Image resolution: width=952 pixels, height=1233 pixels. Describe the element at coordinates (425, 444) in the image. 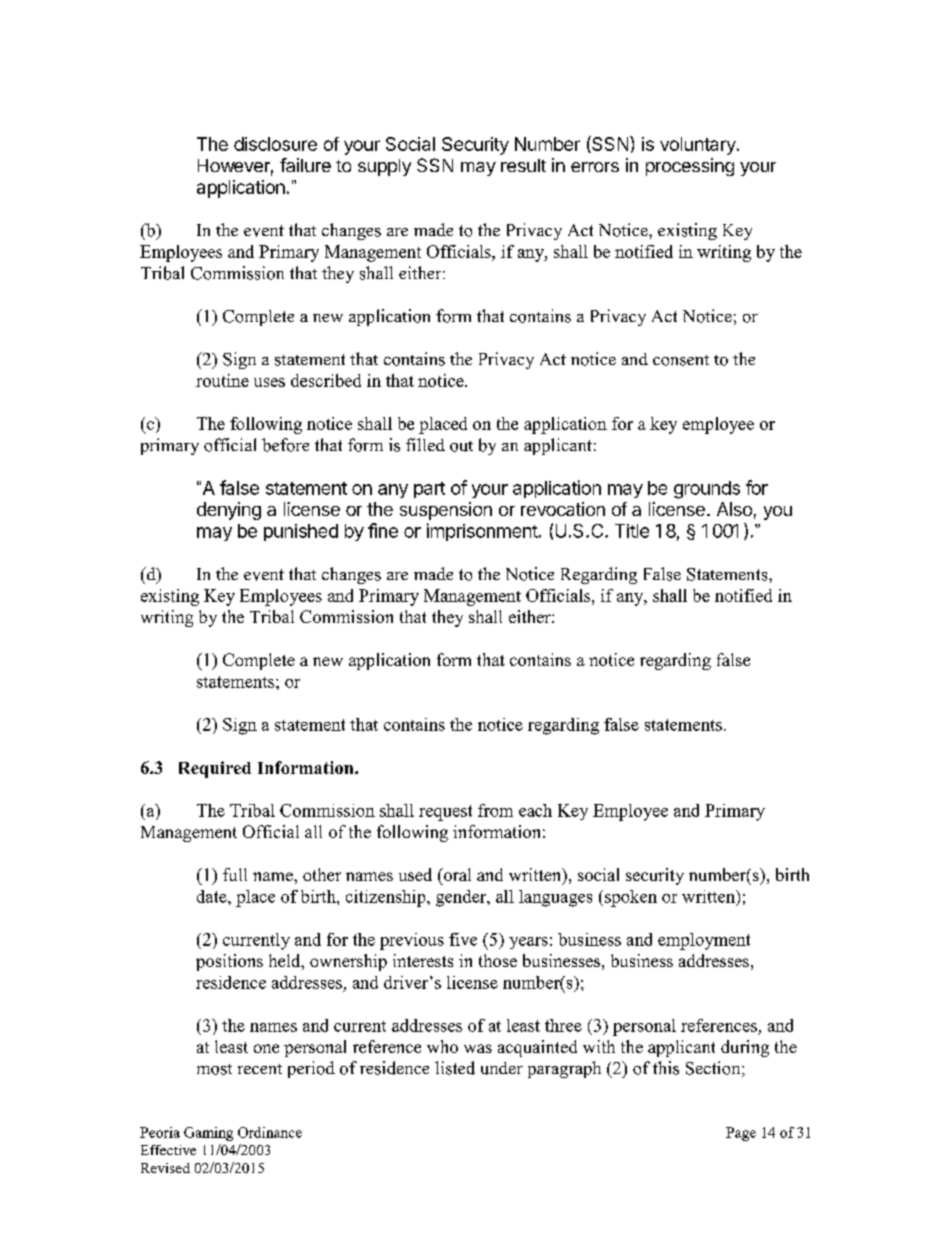

I see `filled` at that location.
